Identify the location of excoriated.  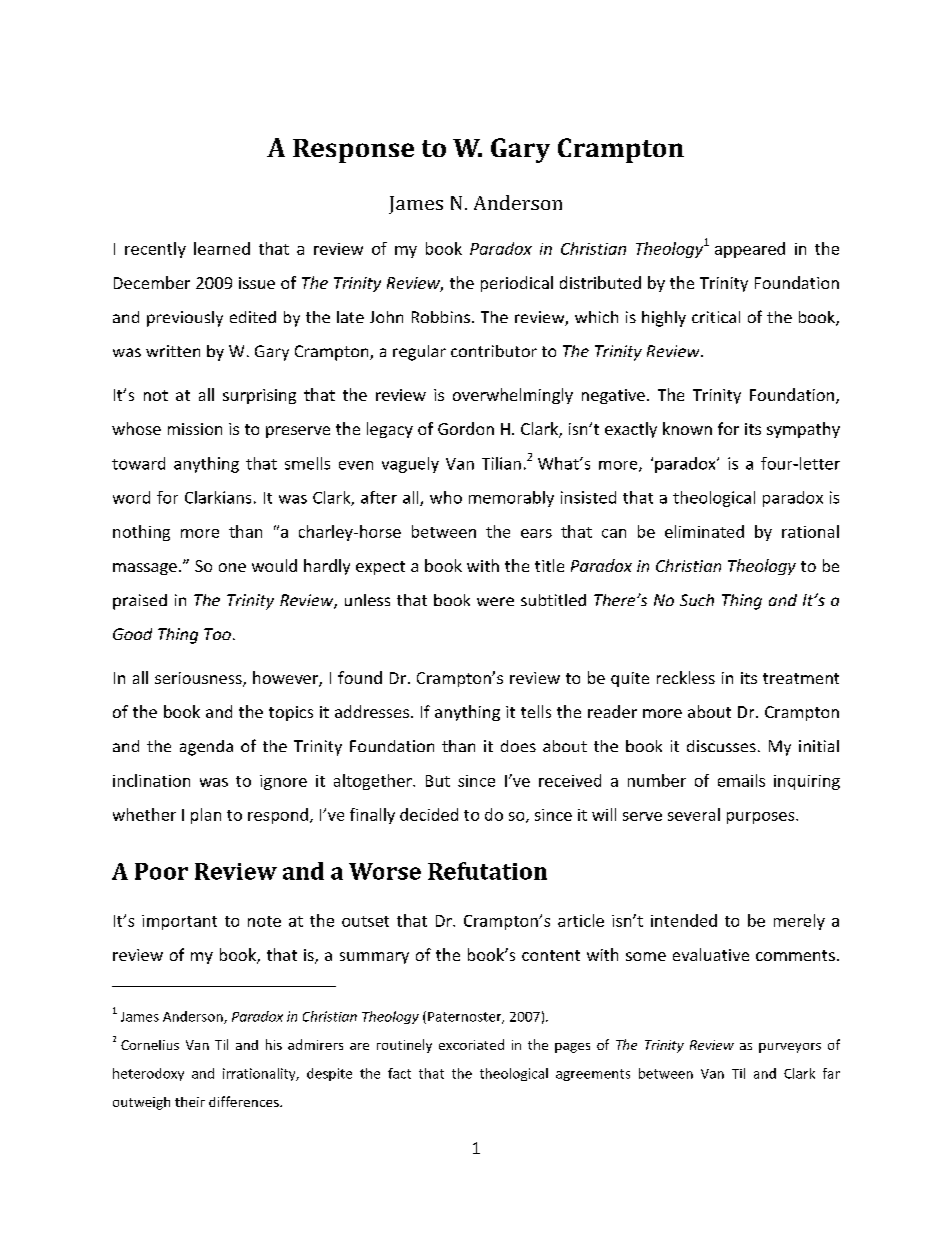
(471, 1044).
